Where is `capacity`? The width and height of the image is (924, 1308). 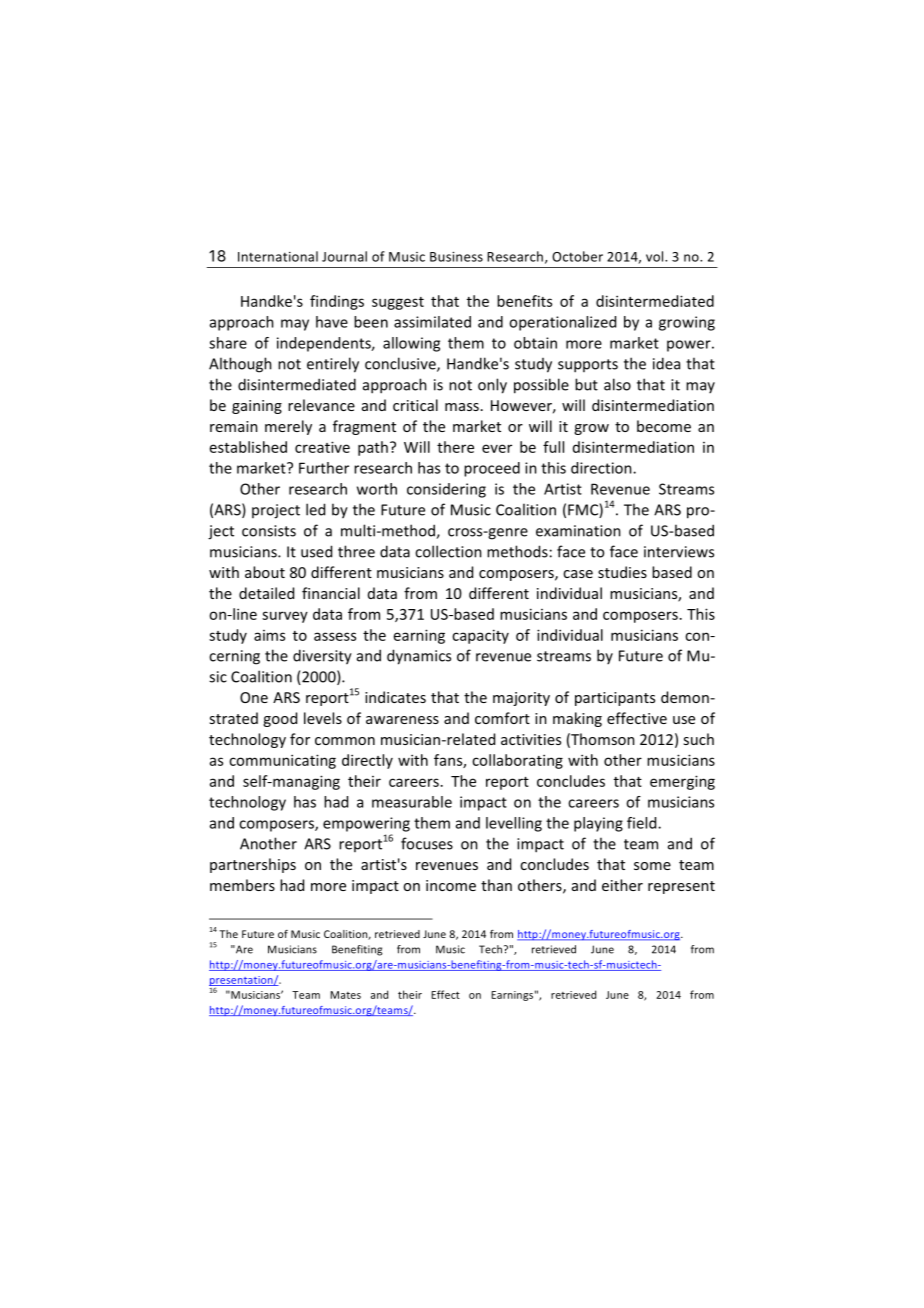 capacity is located at coordinates (480, 636).
